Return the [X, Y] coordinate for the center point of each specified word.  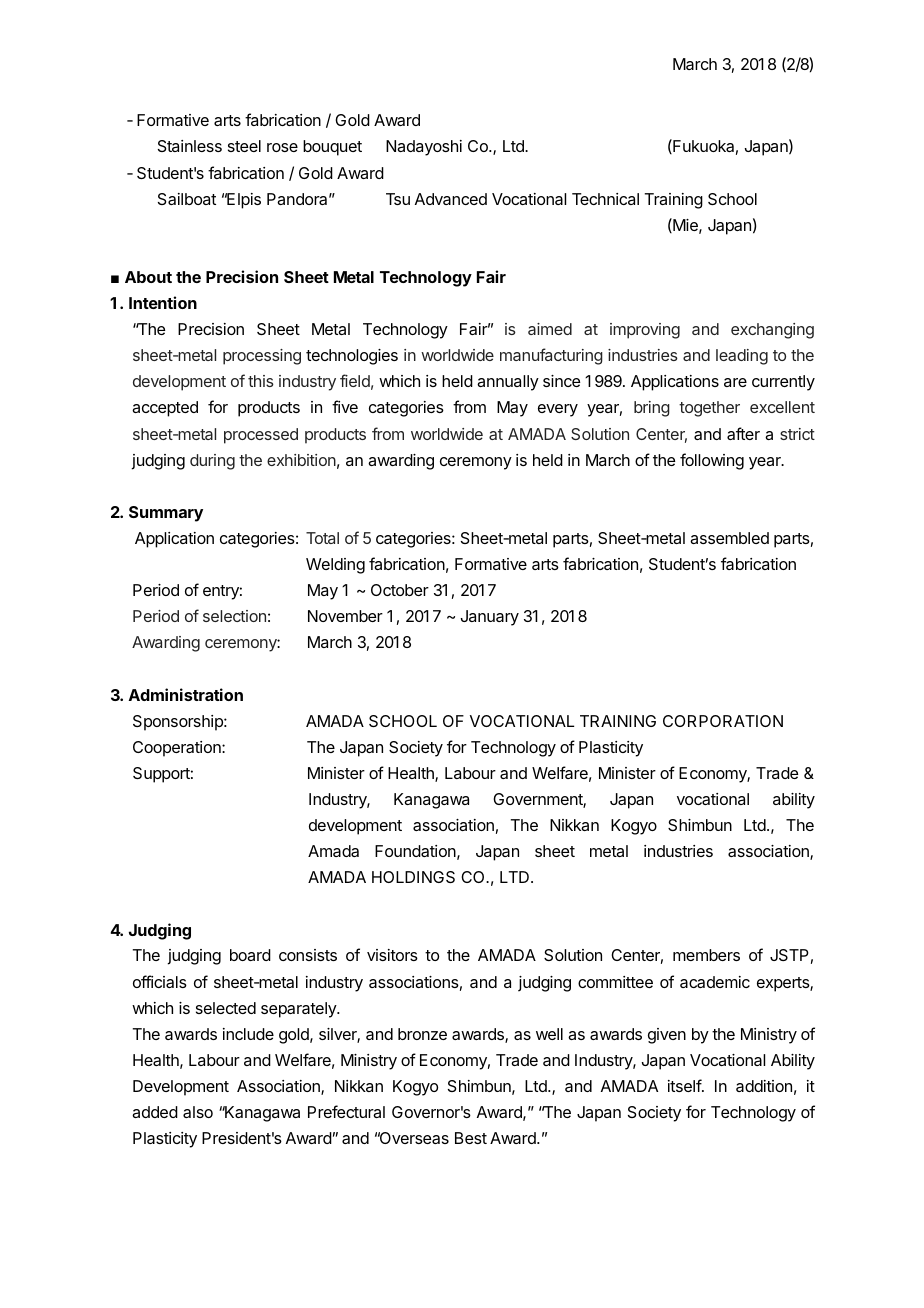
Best [471, 1138]
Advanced [451, 199]
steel [244, 146]
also [198, 1112]
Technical [605, 199]
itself [685, 1085]
